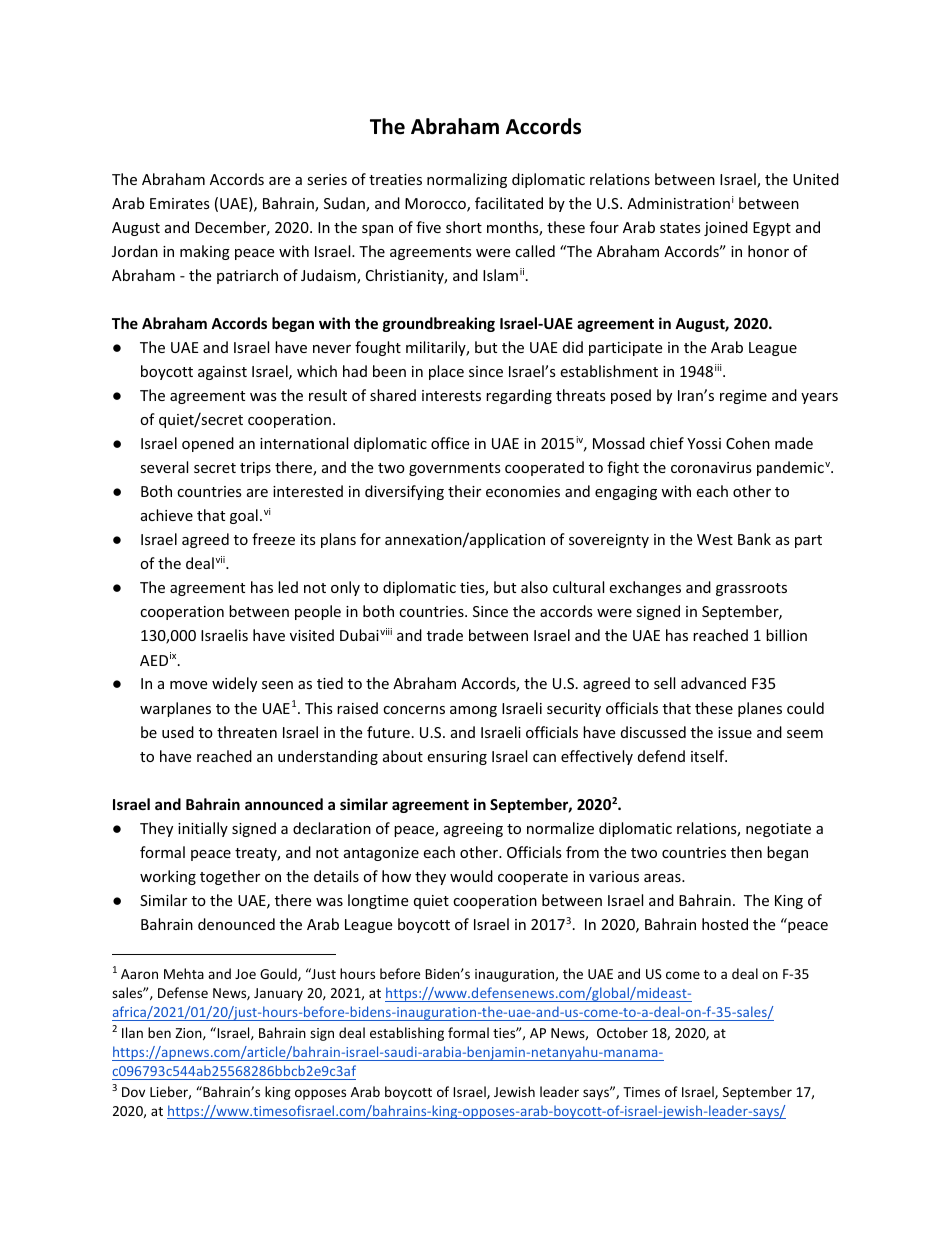 Image resolution: width=952 pixels, height=1233 pixels. Describe the element at coordinates (726, 228) in the screenshot. I see `joined` at that location.
